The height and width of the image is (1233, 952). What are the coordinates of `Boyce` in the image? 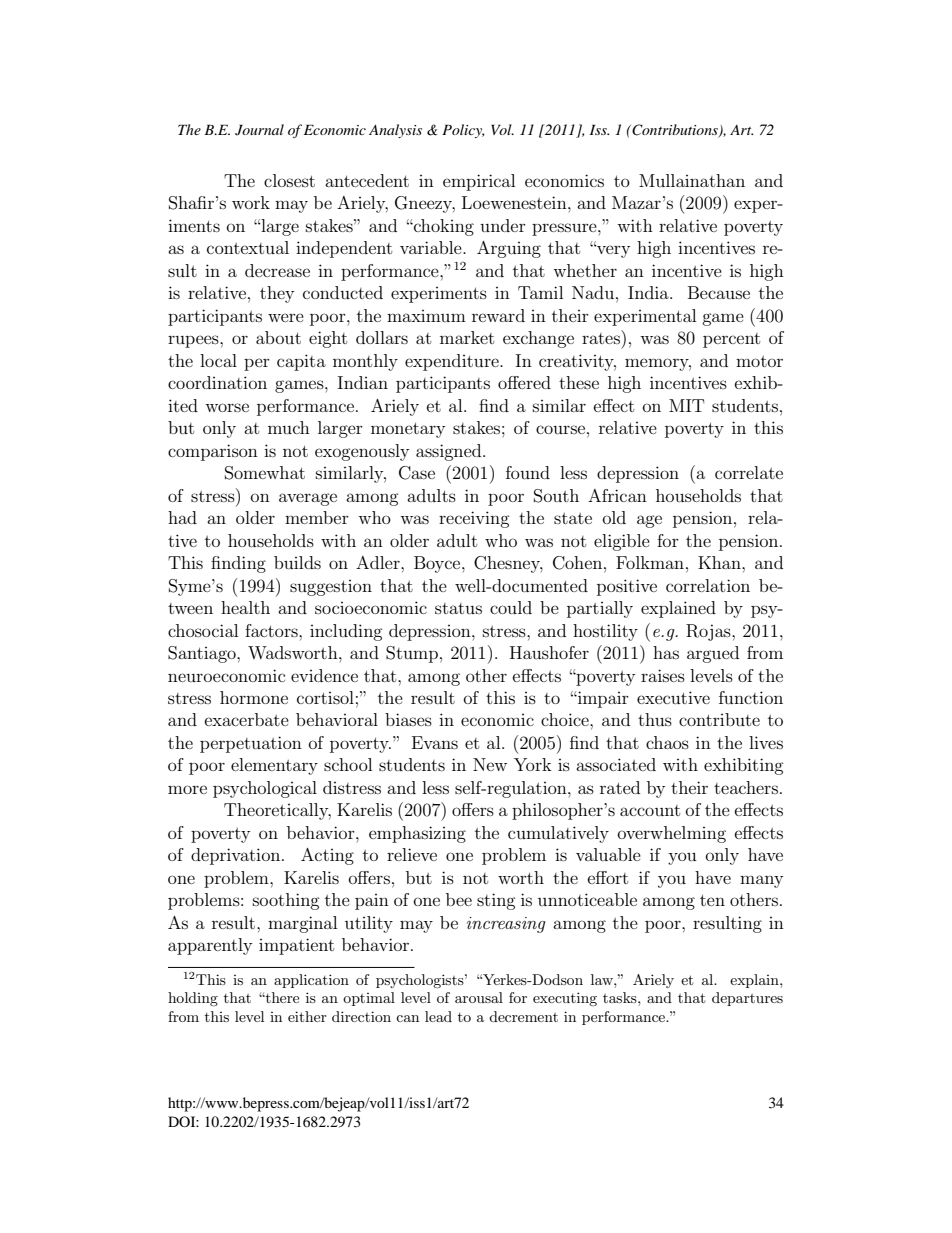 It's located at (438, 564).
